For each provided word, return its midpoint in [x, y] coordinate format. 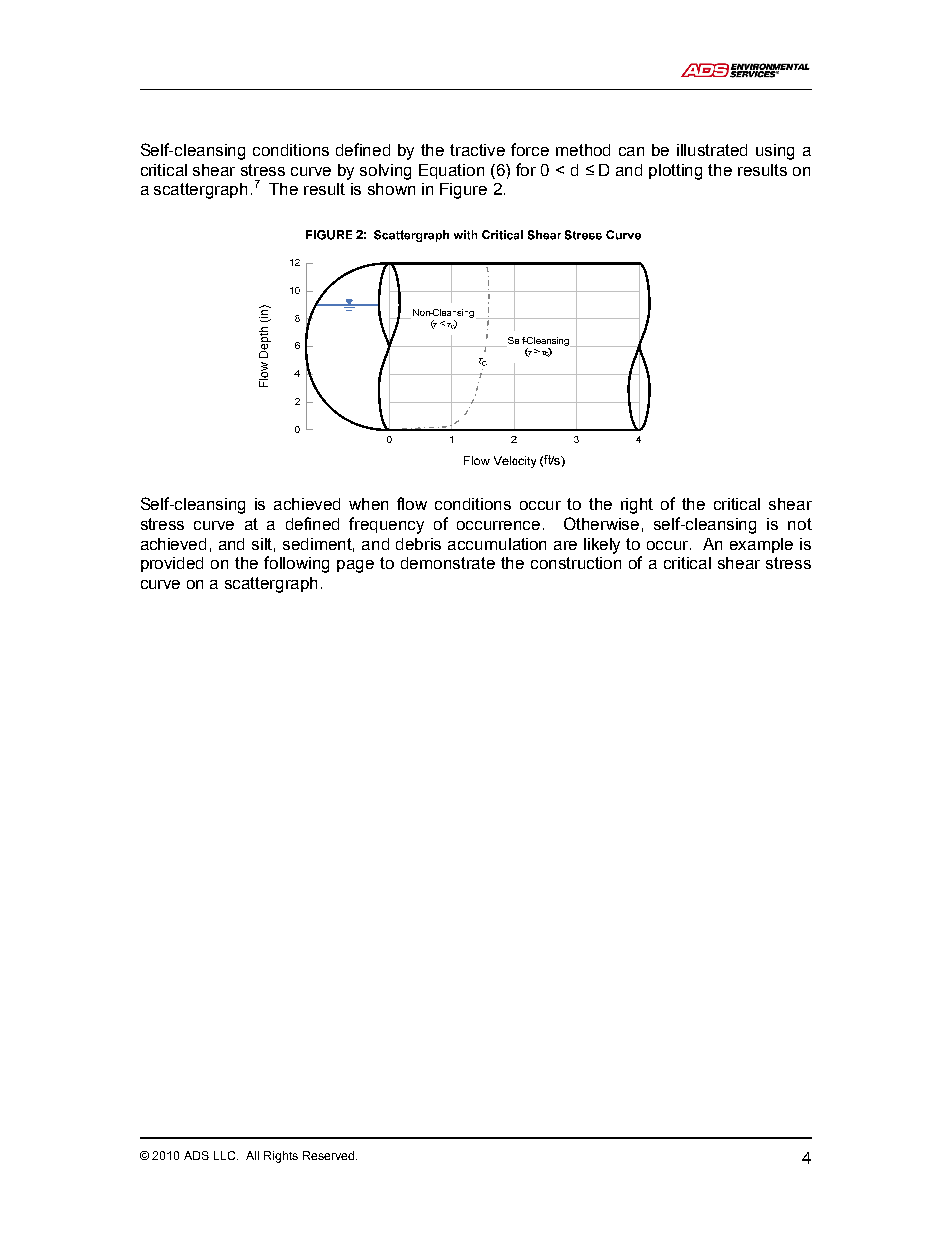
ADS [196, 1155]
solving [385, 172]
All [252, 1155]
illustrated [712, 150]
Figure [463, 191]
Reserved [330, 1155]
